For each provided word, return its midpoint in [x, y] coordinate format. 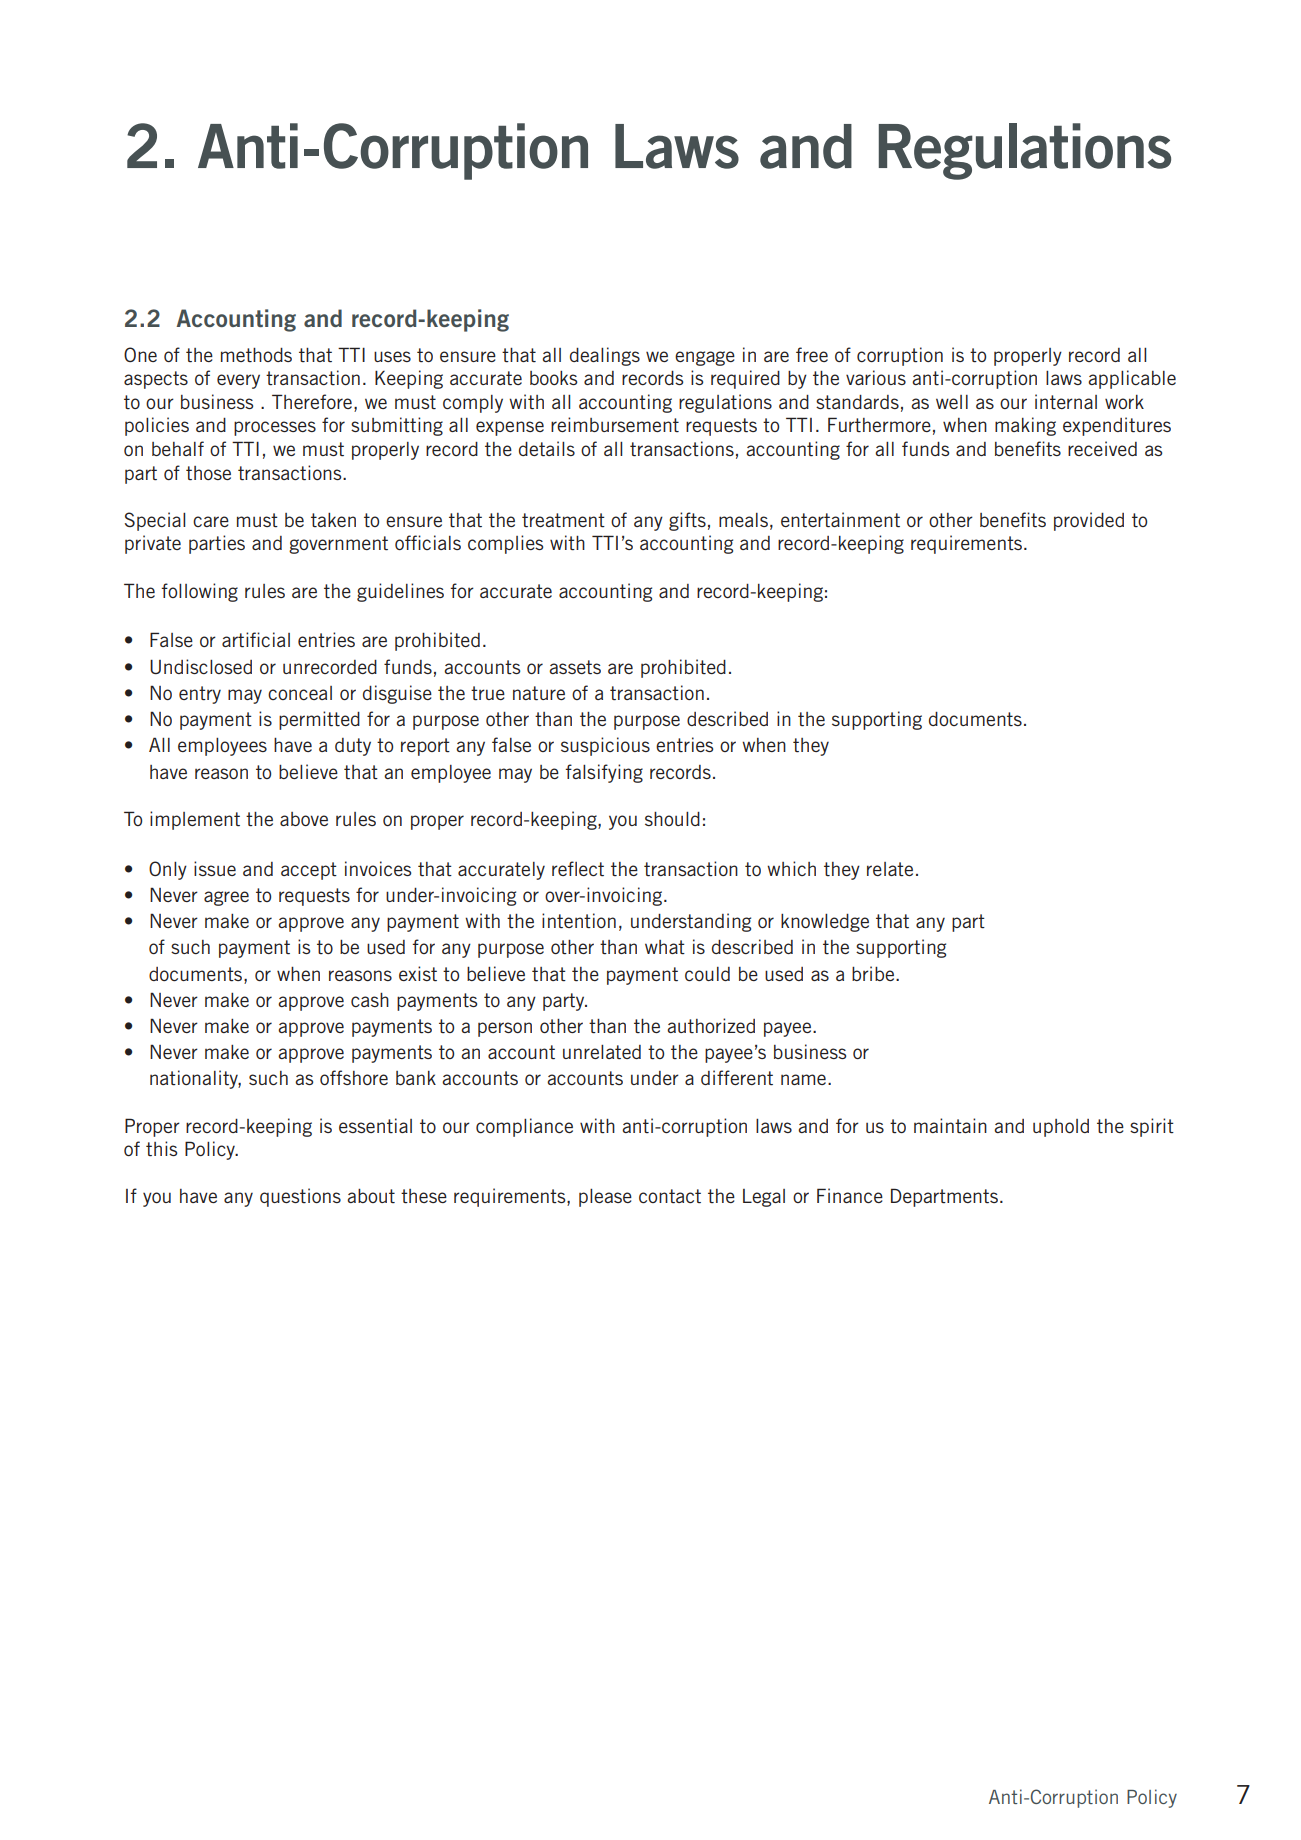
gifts [687, 521]
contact [670, 1196]
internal [1066, 401]
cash [370, 1000]
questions [300, 1197]
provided [1089, 521]
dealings [605, 356]
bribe [874, 973]
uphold [1061, 1128]
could [707, 974]
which [791, 868]
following [199, 592]
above [304, 819]
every [238, 381]
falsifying [604, 773]
